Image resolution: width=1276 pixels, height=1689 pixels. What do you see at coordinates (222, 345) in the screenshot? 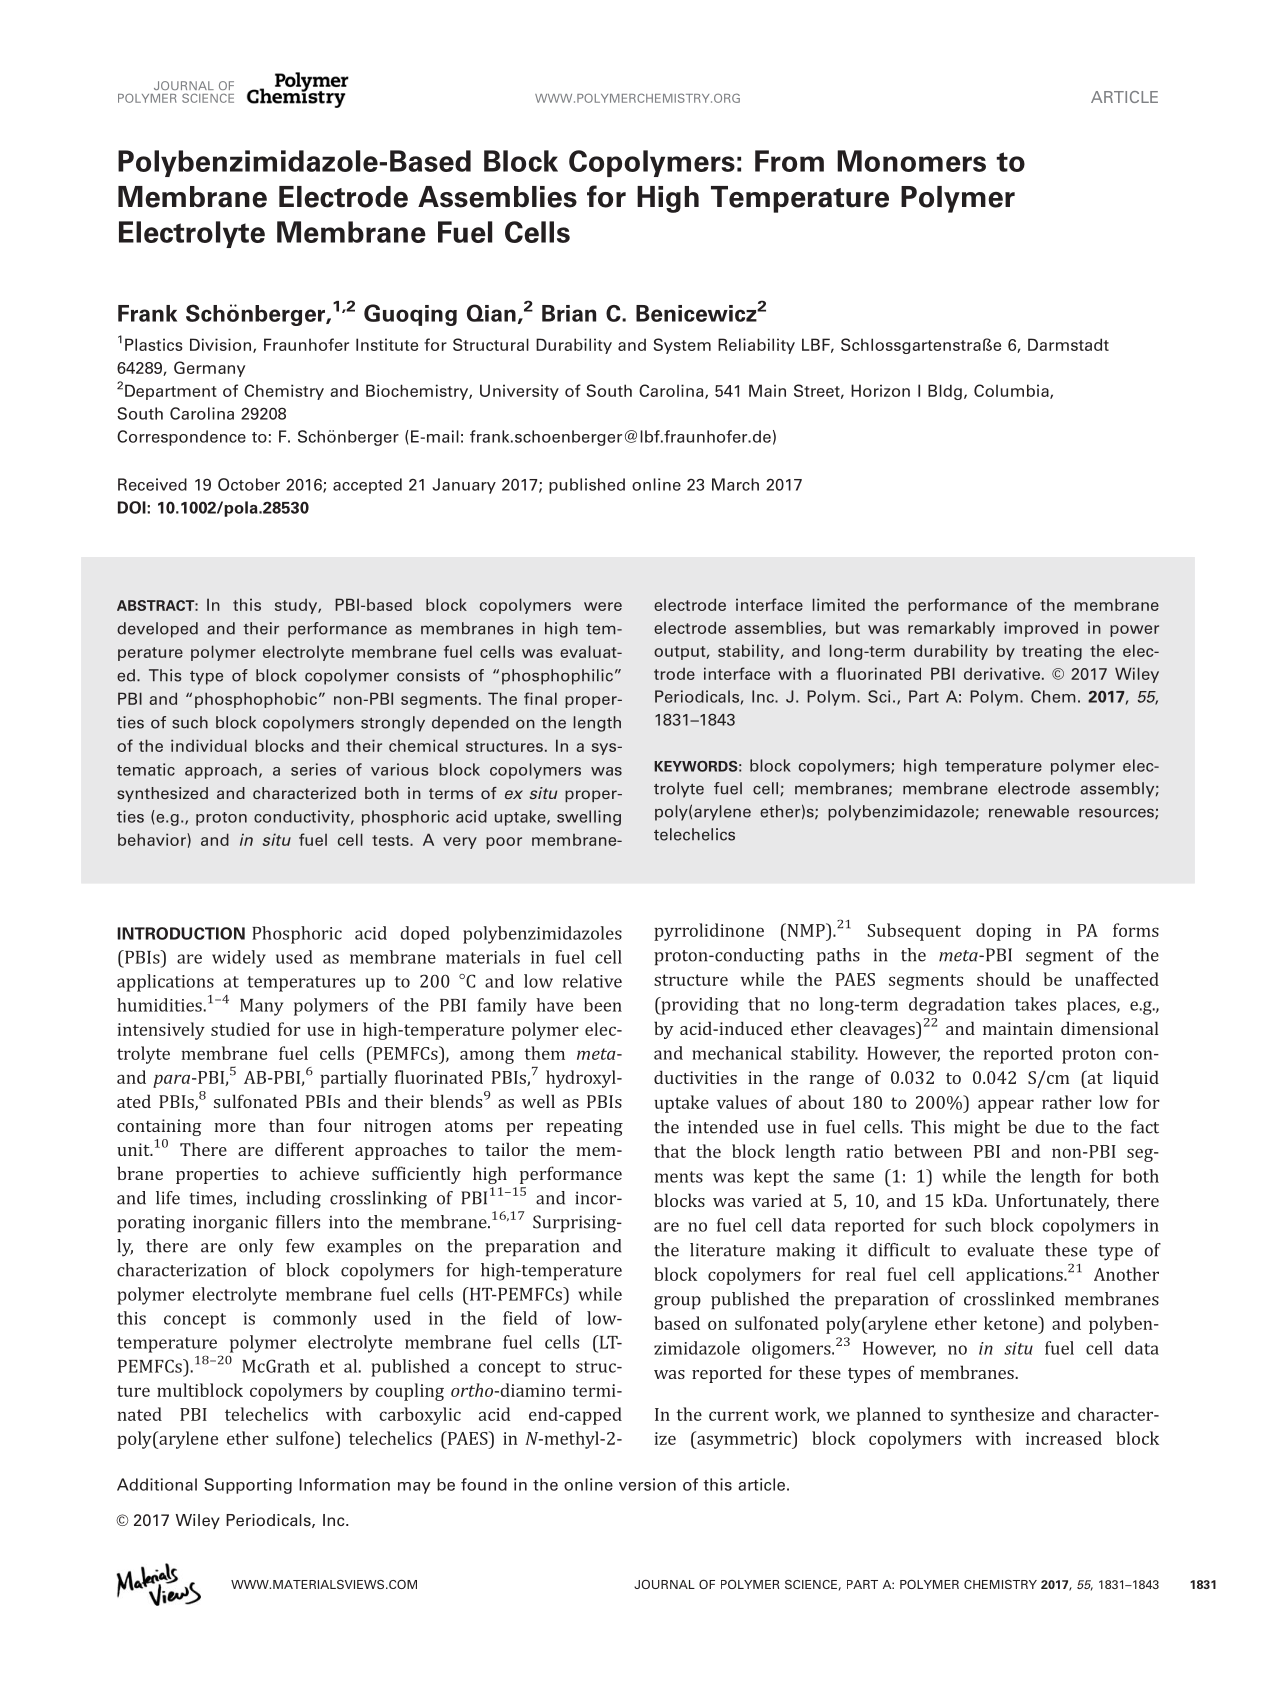
I see `Division` at bounding box center [222, 345].
